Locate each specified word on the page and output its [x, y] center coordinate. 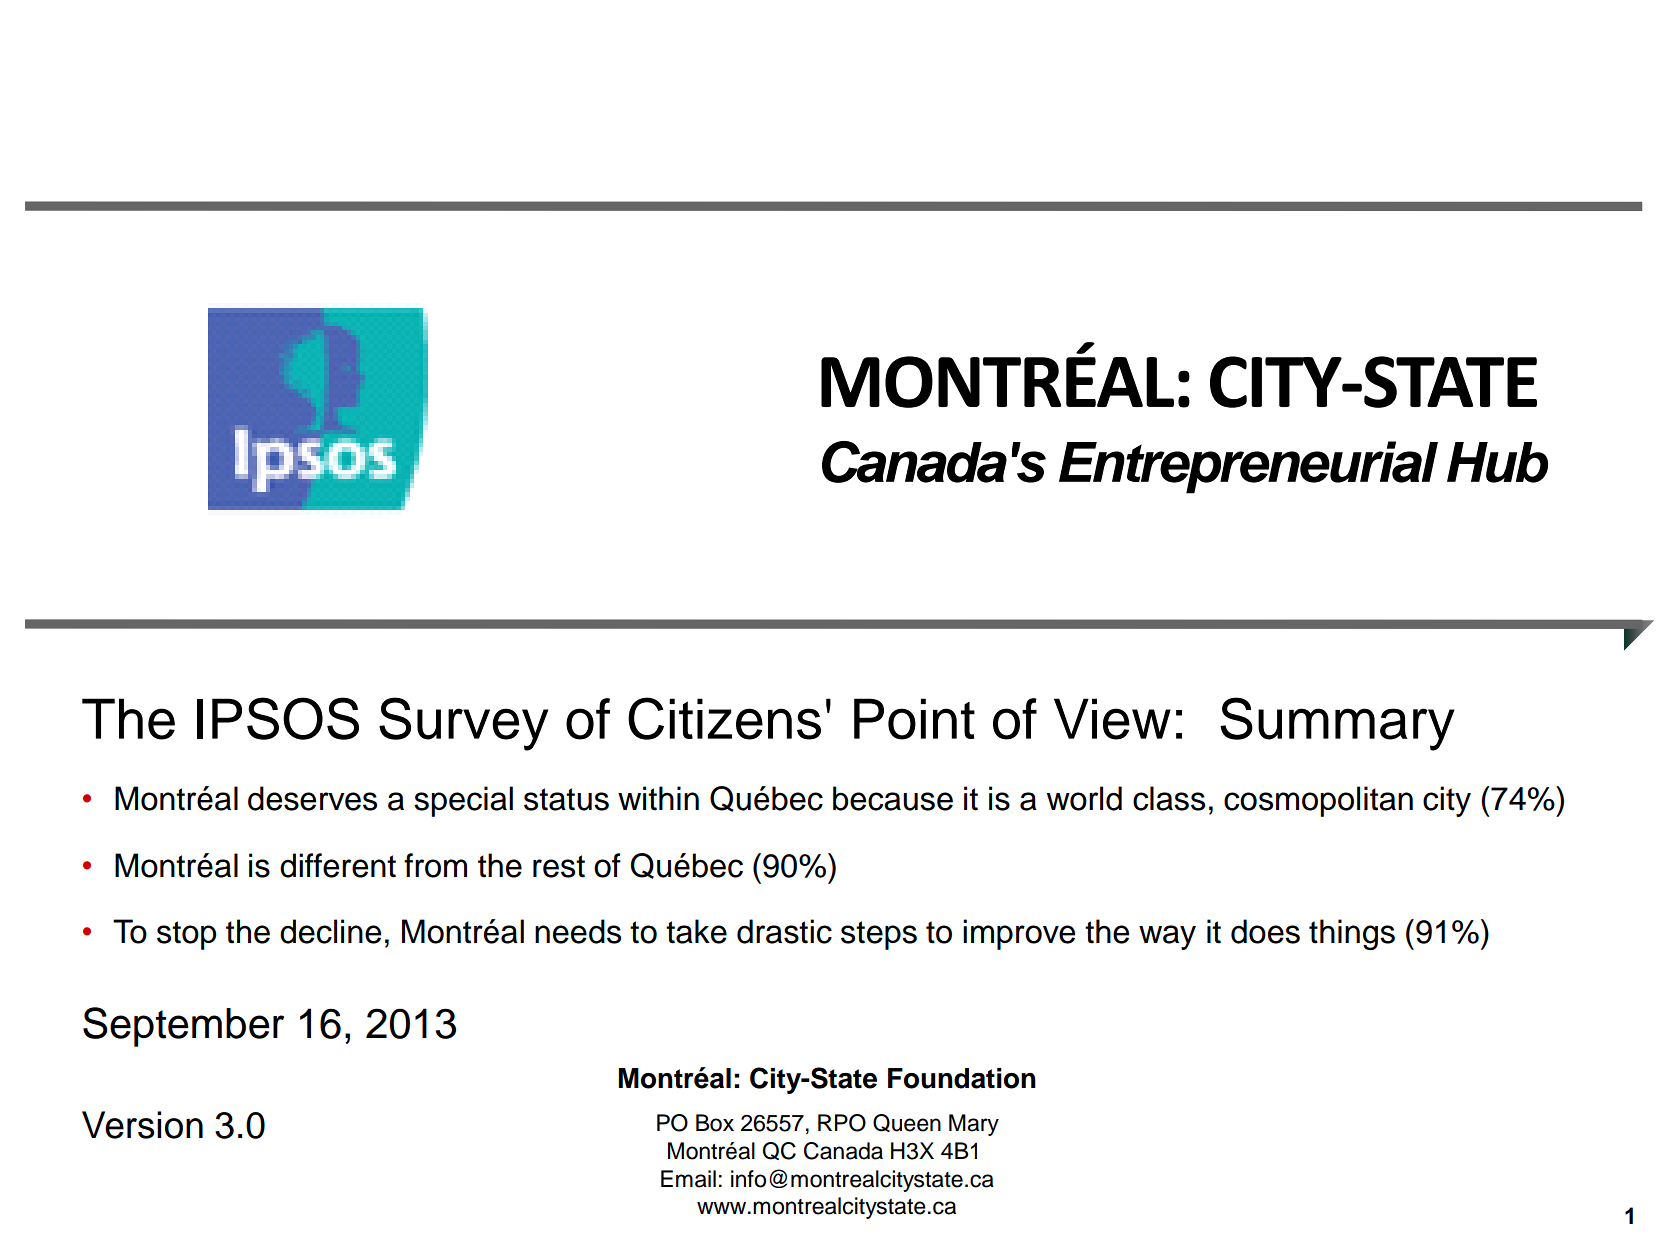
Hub [1497, 462]
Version [142, 1125]
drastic [784, 931]
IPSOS [278, 718]
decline [330, 931]
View [1112, 719]
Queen [907, 1123]
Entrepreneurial [1248, 467]
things [1352, 934]
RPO [842, 1123]
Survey [463, 724]
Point [914, 719]
